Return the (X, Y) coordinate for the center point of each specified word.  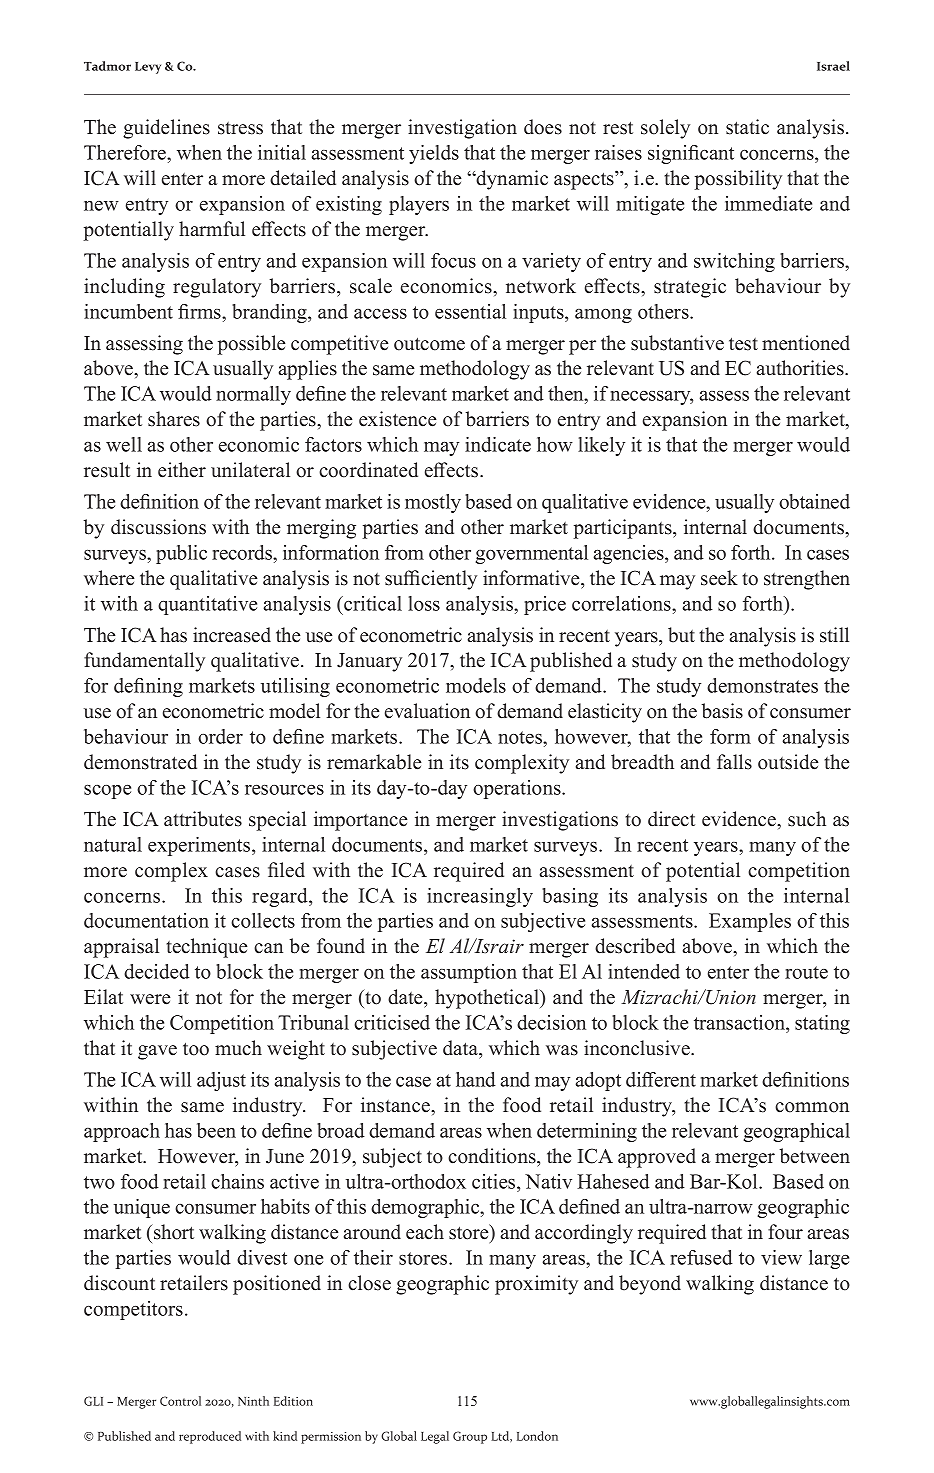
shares (174, 419)
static (747, 127)
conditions (493, 1156)
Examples (750, 922)
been (216, 1130)
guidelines (166, 129)
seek (719, 578)
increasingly (480, 897)
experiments (200, 846)
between (815, 1156)
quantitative (207, 605)
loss (424, 603)
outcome (429, 344)
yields (434, 154)
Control (180, 1401)
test (743, 344)
